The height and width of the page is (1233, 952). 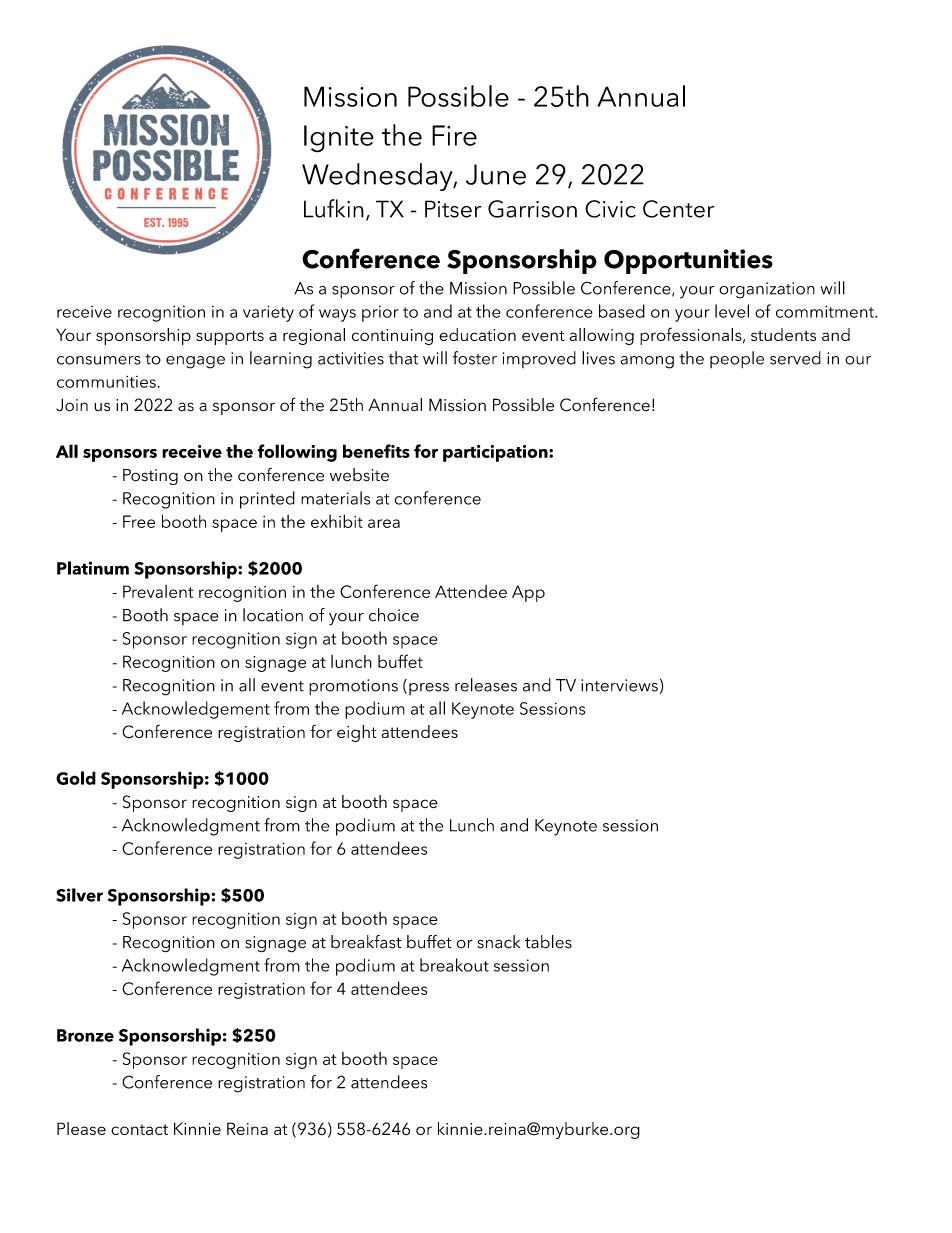 What do you see at coordinates (737, 359) in the page?
I see `people` at bounding box center [737, 359].
